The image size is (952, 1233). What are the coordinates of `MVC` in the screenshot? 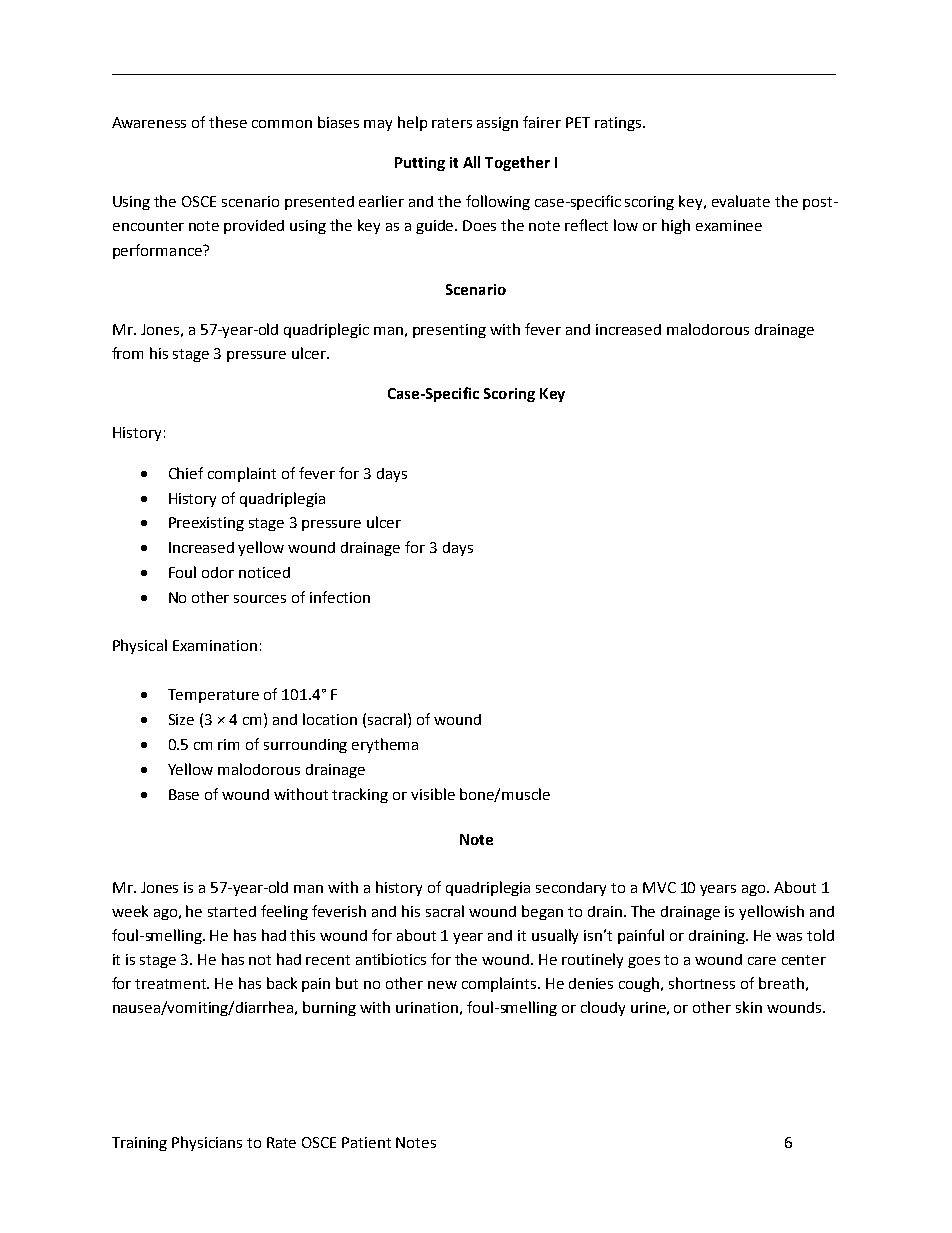 It's located at (659, 887).
